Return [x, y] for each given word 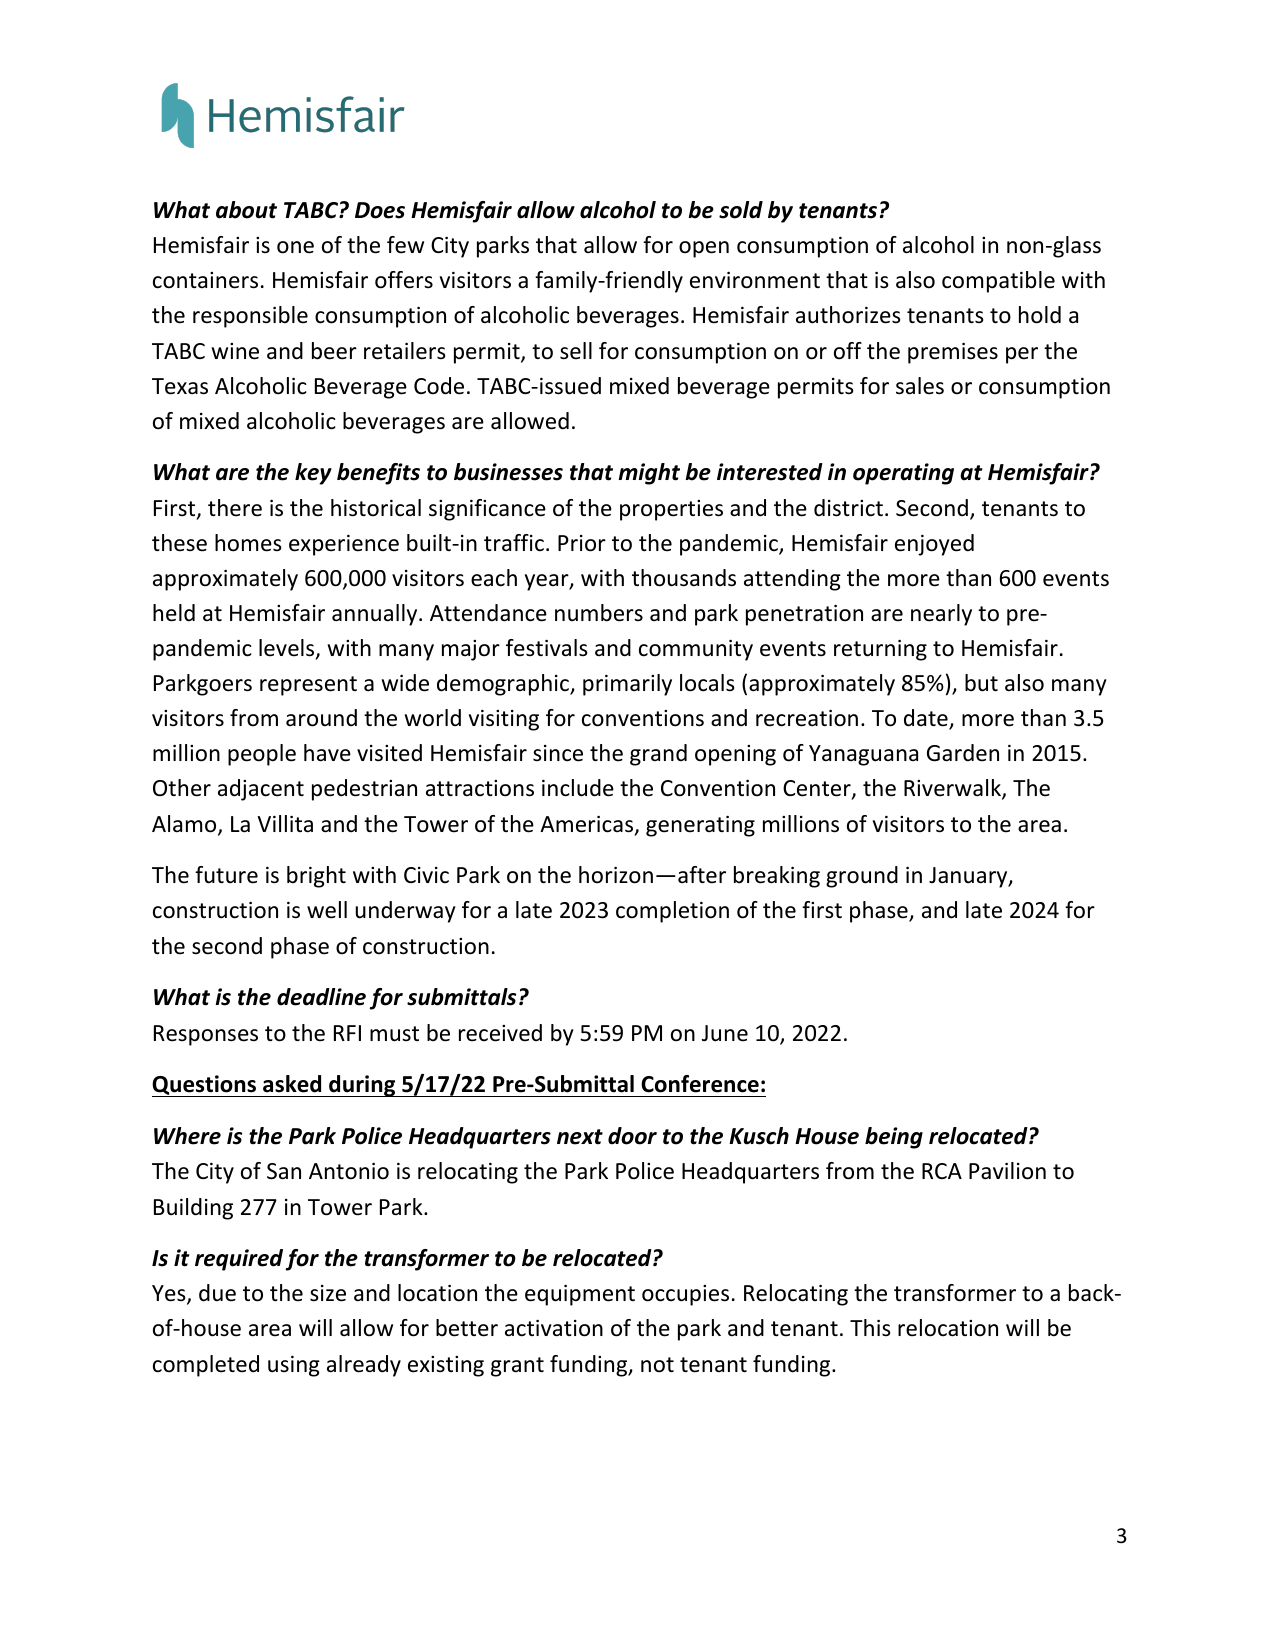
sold [741, 210]
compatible [998, 282]
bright [316, 877]
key [313, 474]
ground [862, 877]
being [894, 1138]
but [981, 683]
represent [308, 686]
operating [903, 474]
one [295, 247]
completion [672, 912]
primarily [627, 685]
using [294, 1366]
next [580, 1137]
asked [292, 1084]
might [649, 474]
